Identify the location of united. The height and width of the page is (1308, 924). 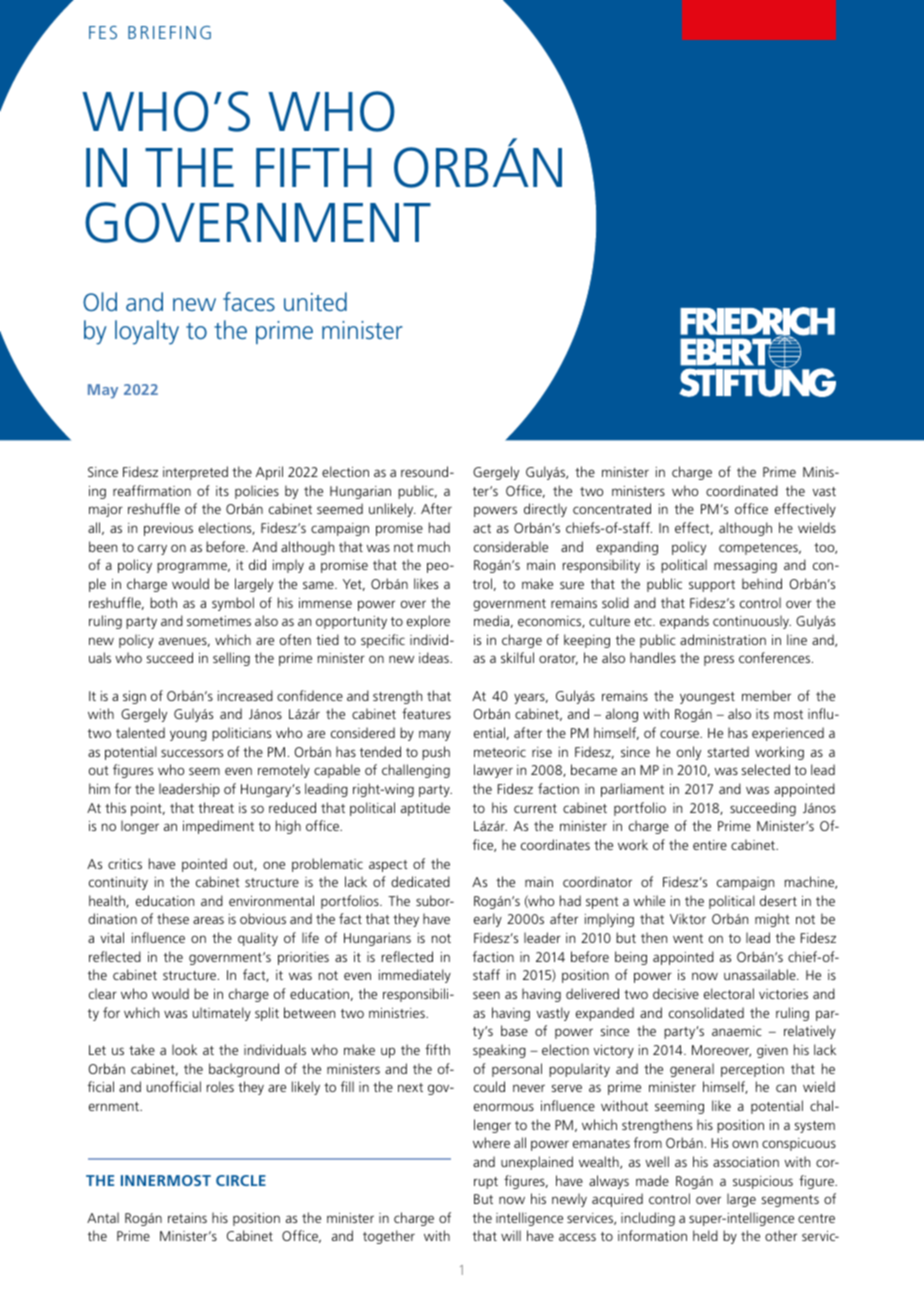
(315, 301).
